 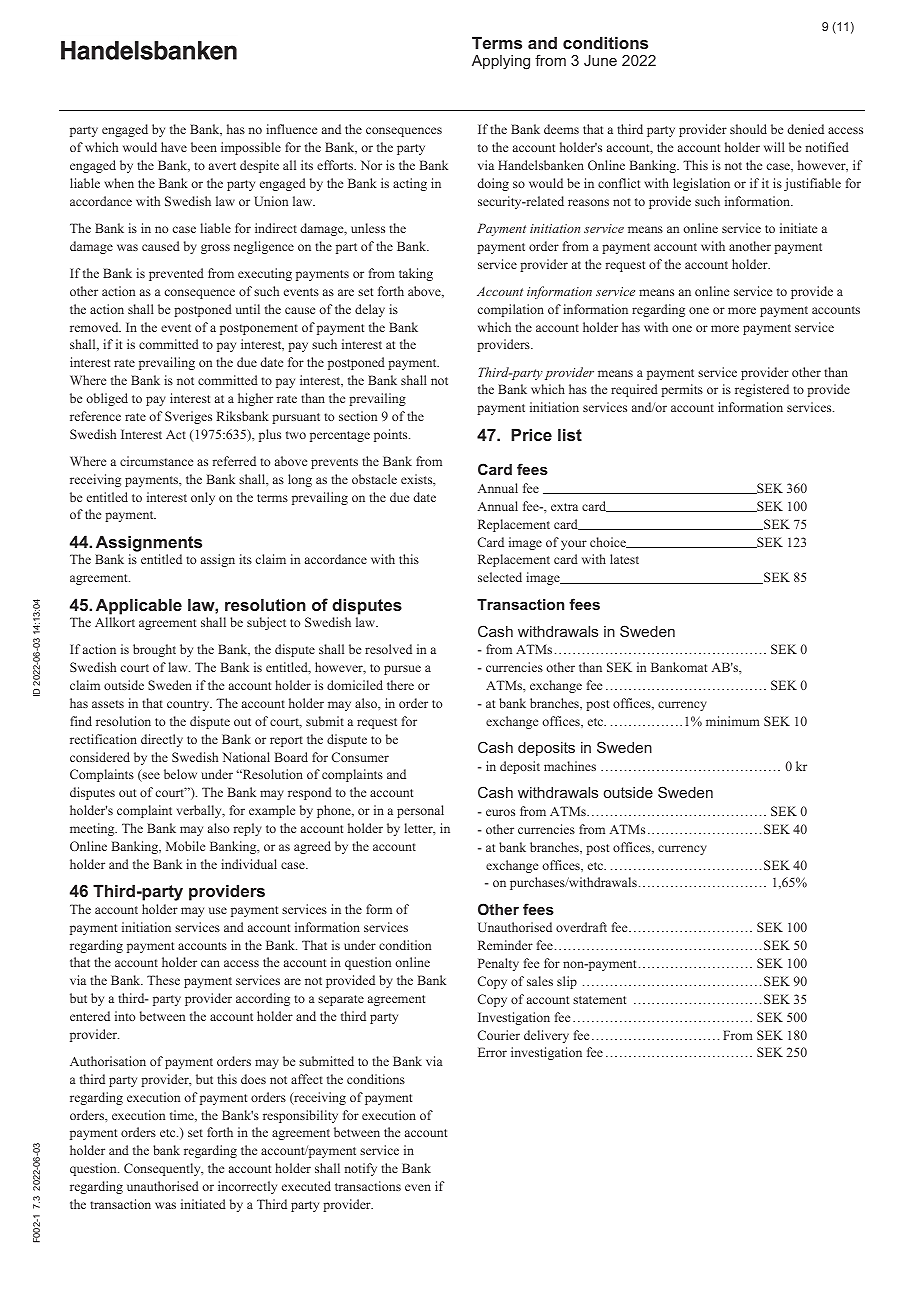 I want to click on resolved, so click(x=388, y=649).
